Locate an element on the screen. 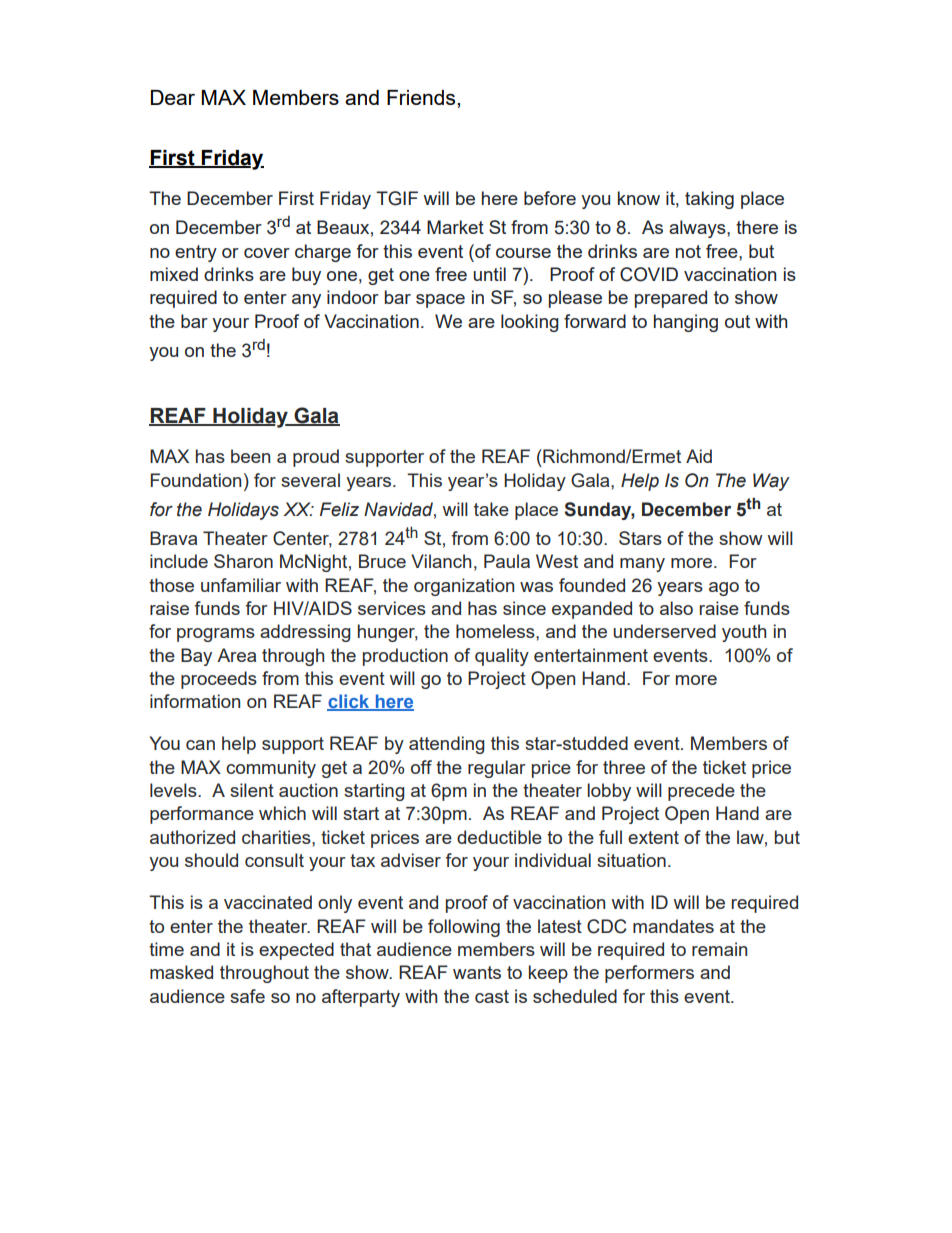 Image resolution: width=952 pixels, height=1233 pixels. prepared is located at coordinates (671, 299).
